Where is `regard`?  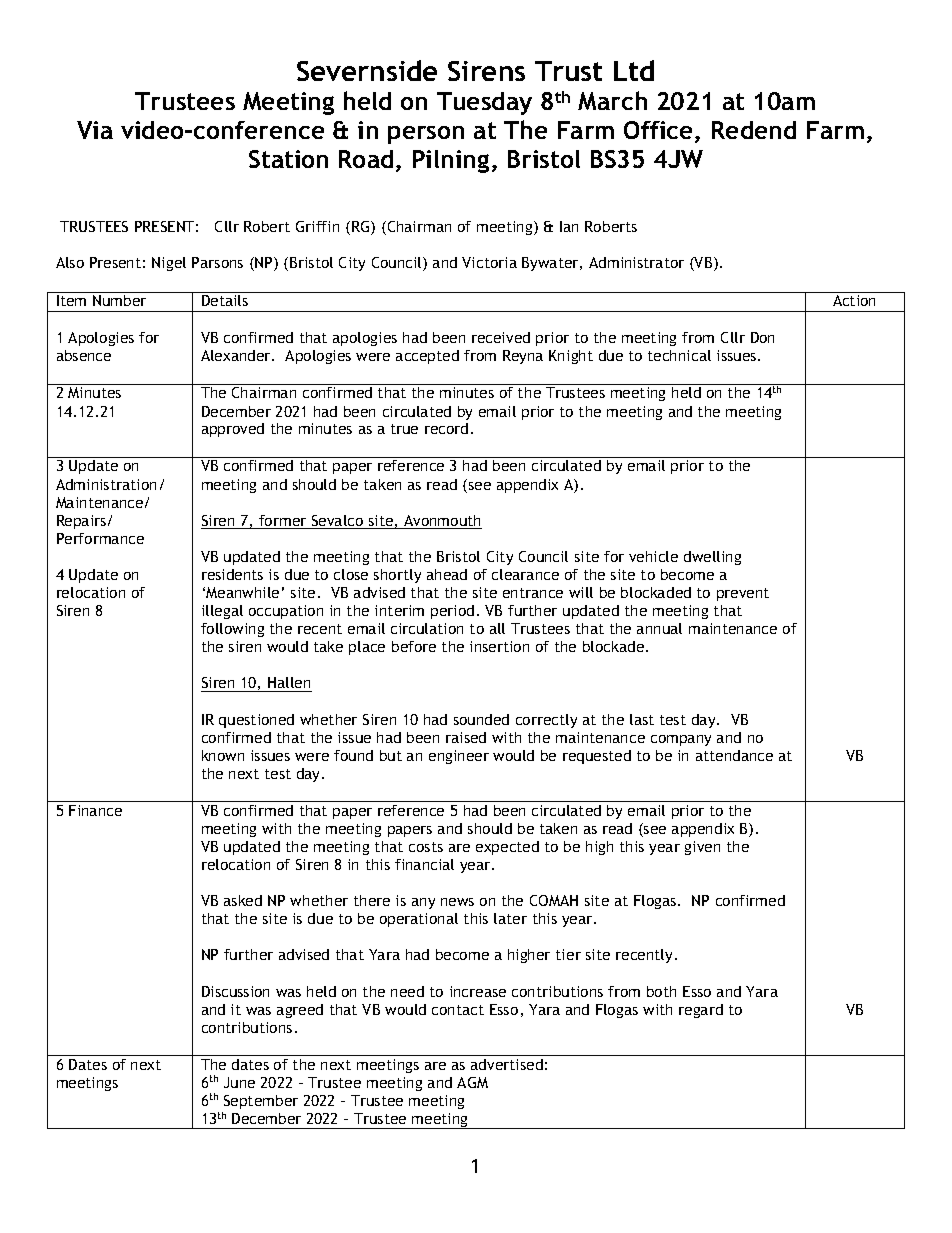
regard is located at coordinates (701, 1011).
